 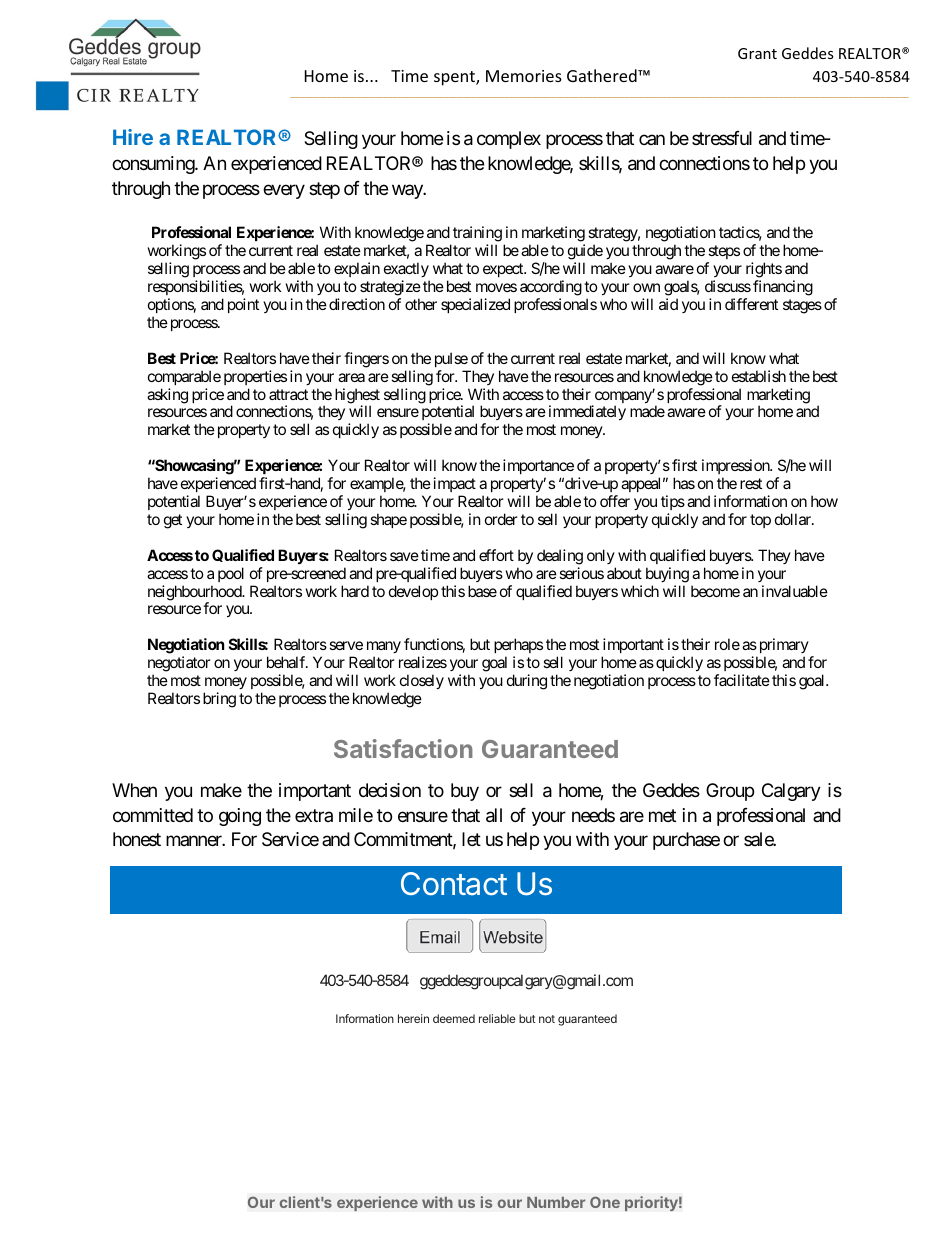 What do you see at coordinates (482, 591) in the screenshot?
I see `base` at bounding box center [482, 591].
